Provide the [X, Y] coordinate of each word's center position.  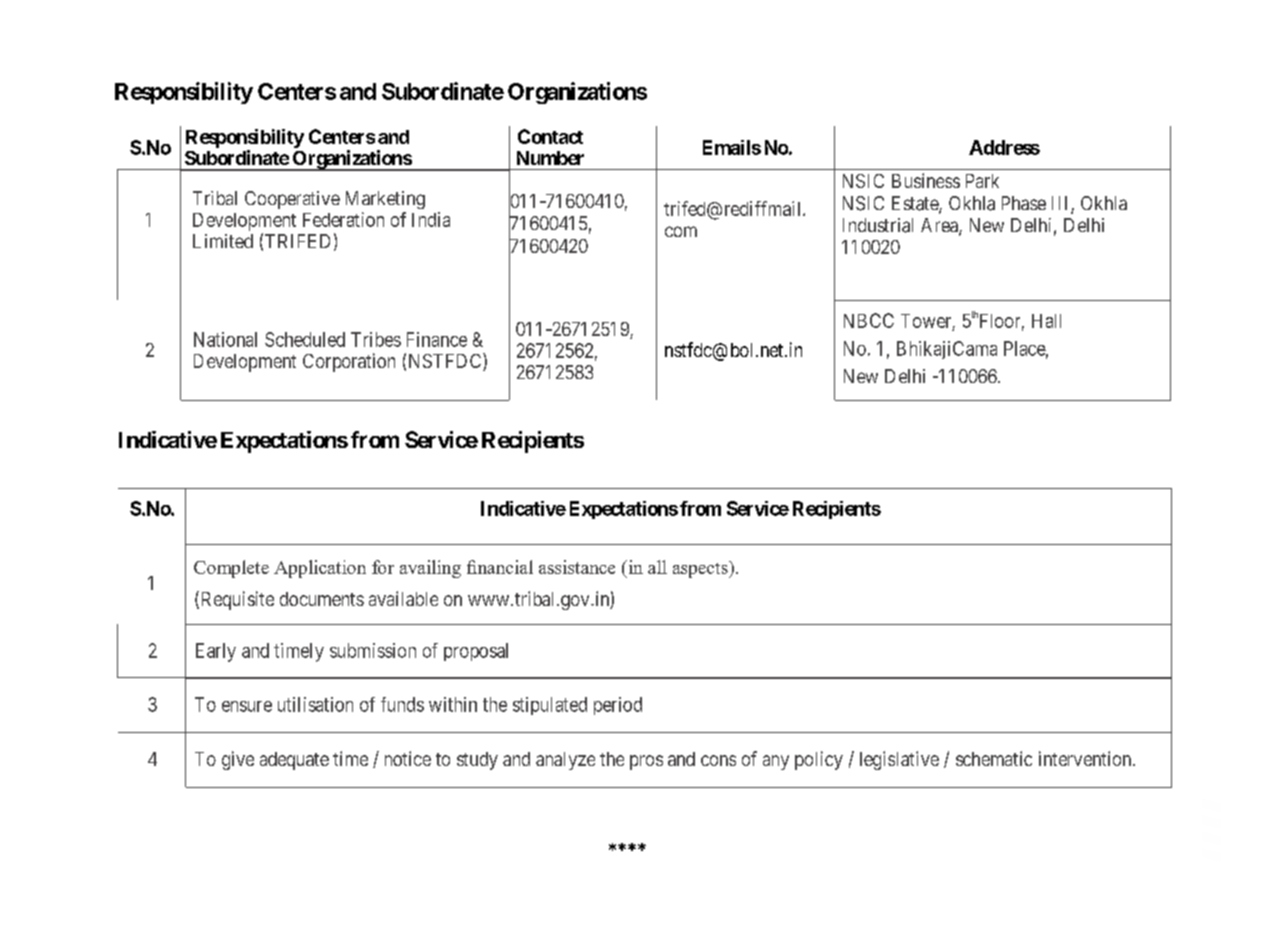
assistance [577, 567]
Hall [1046, 321]
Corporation [349, 362]
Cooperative [292, 200]
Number [550, 158]
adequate [294, 761]
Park [982, 181]
